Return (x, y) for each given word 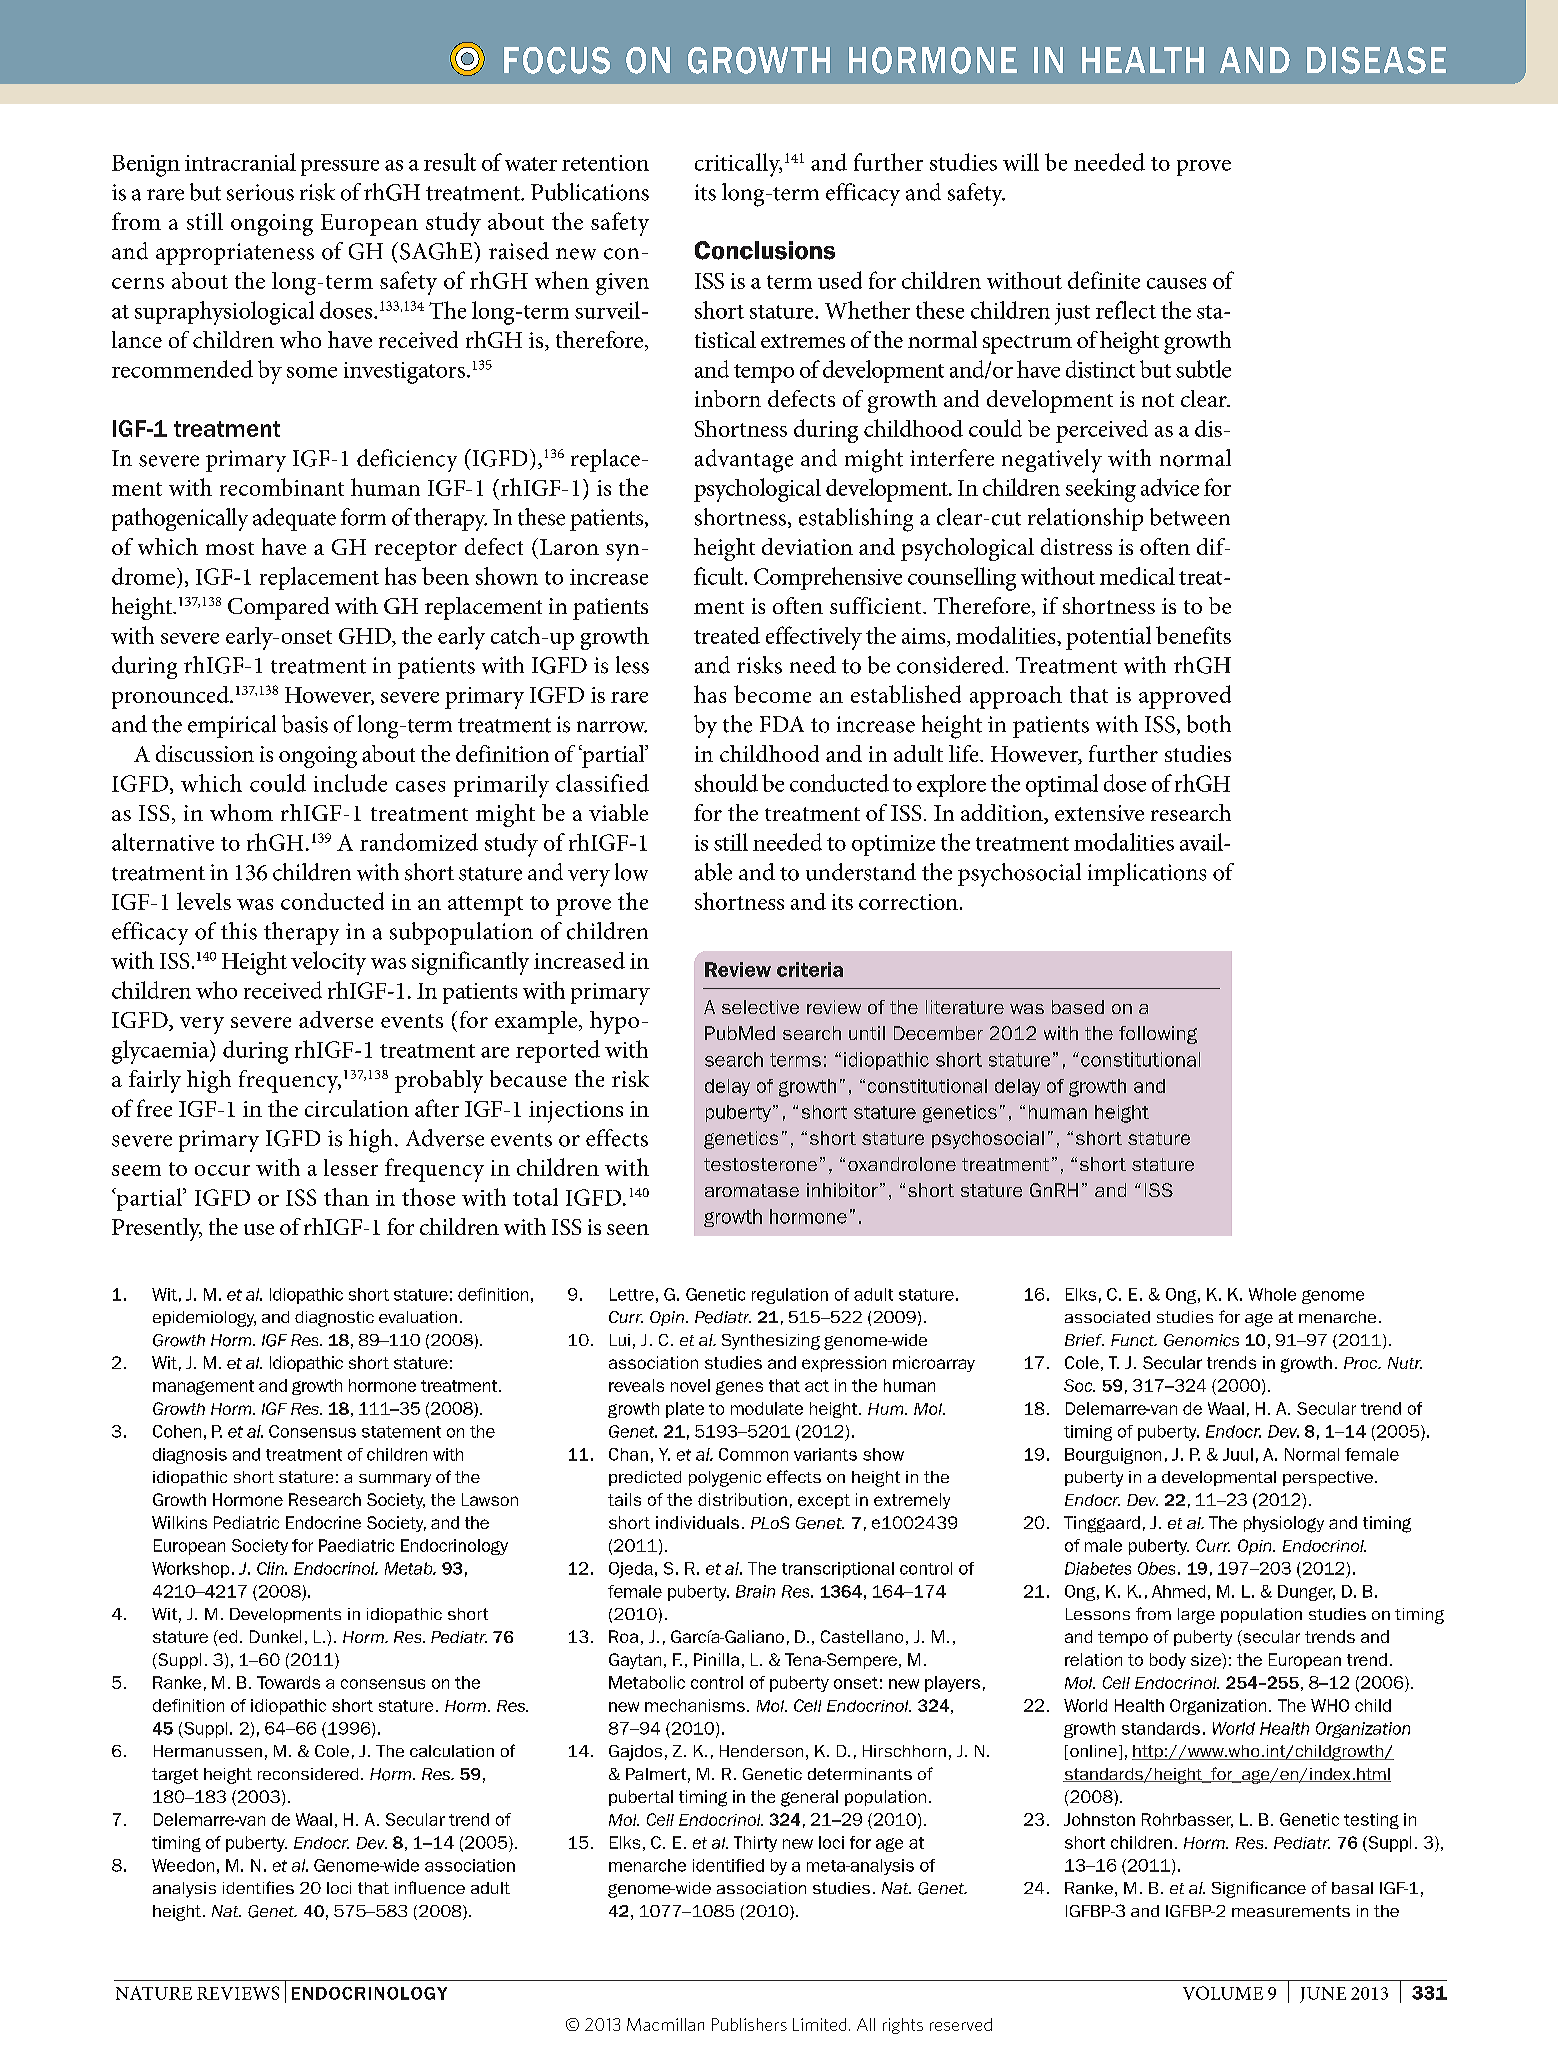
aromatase (752, 1190)
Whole (1272, 1294)
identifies (258, 1887)
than (346, 1197)
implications (1147, 874)
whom (241, 812)
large (1196, 1616)
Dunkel (275, 1636)
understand (861, 872)
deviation (807, 546)
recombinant (282, 487)
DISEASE (1376, 60)
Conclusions (765, 250)
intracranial (240, 162)
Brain (755, 1591)
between (1190, 517)
